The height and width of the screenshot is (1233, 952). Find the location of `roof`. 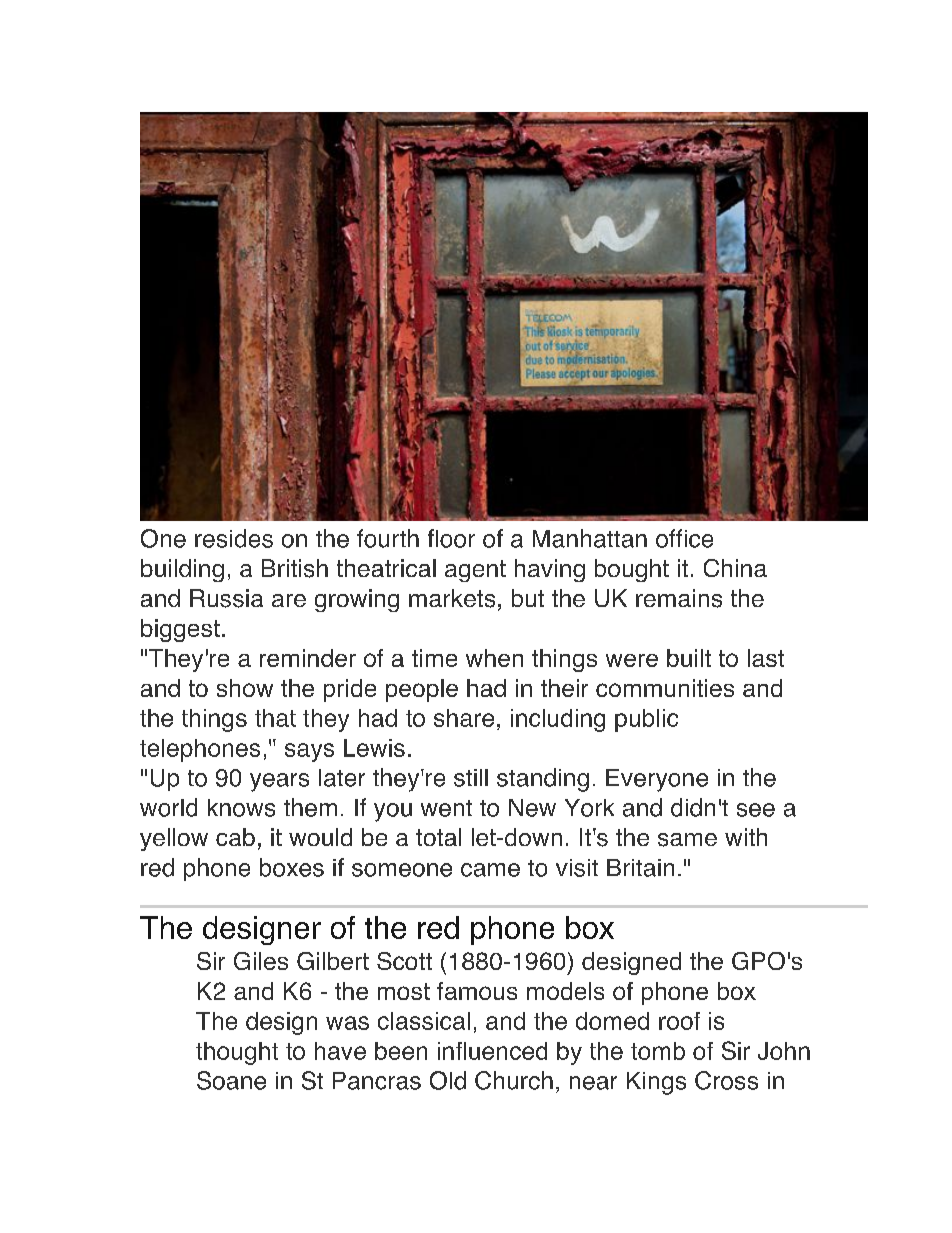

roof is located at coordinates (679, 1021).
